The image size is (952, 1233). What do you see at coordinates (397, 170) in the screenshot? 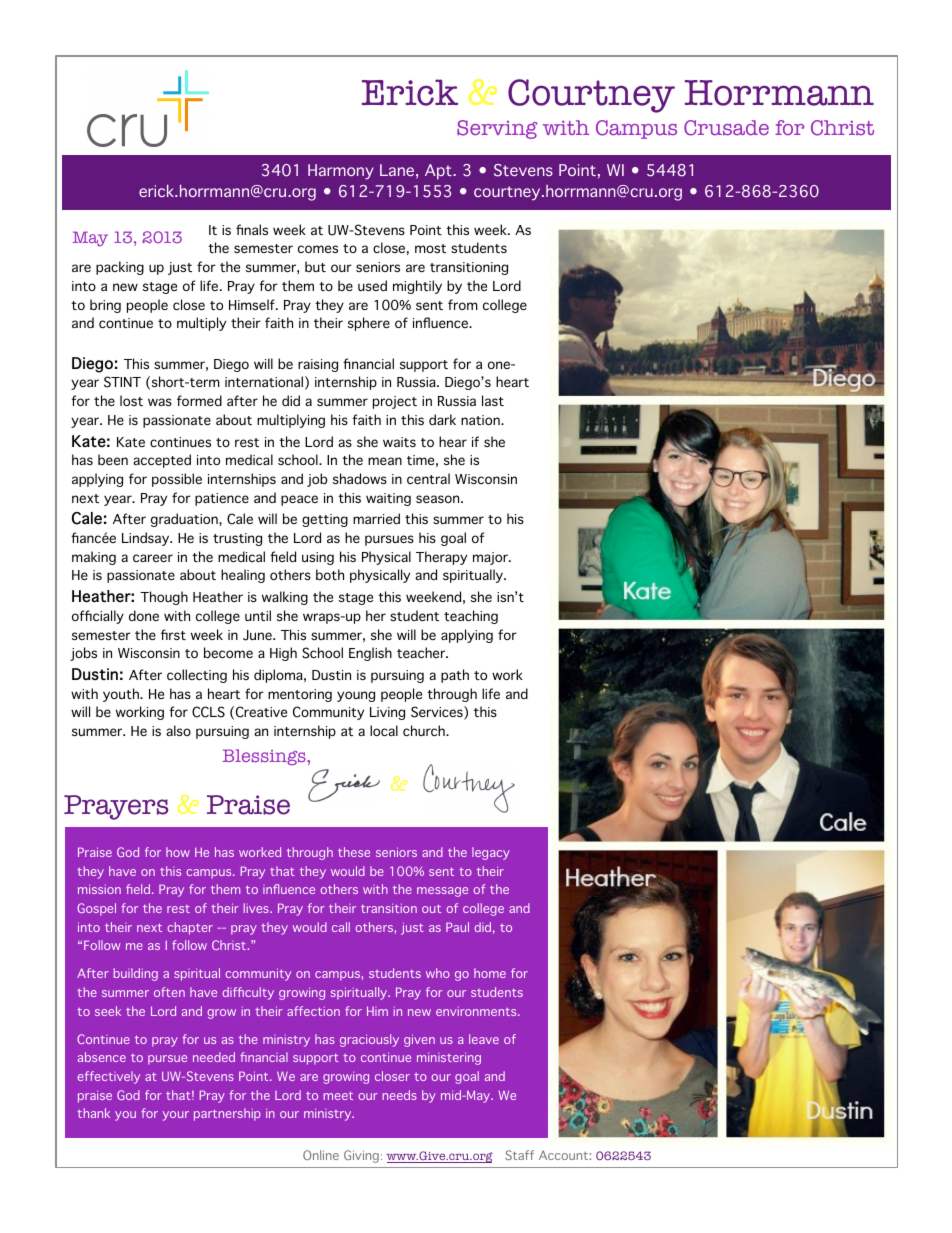
I see `Lane` at bounding box center [397, 170].
